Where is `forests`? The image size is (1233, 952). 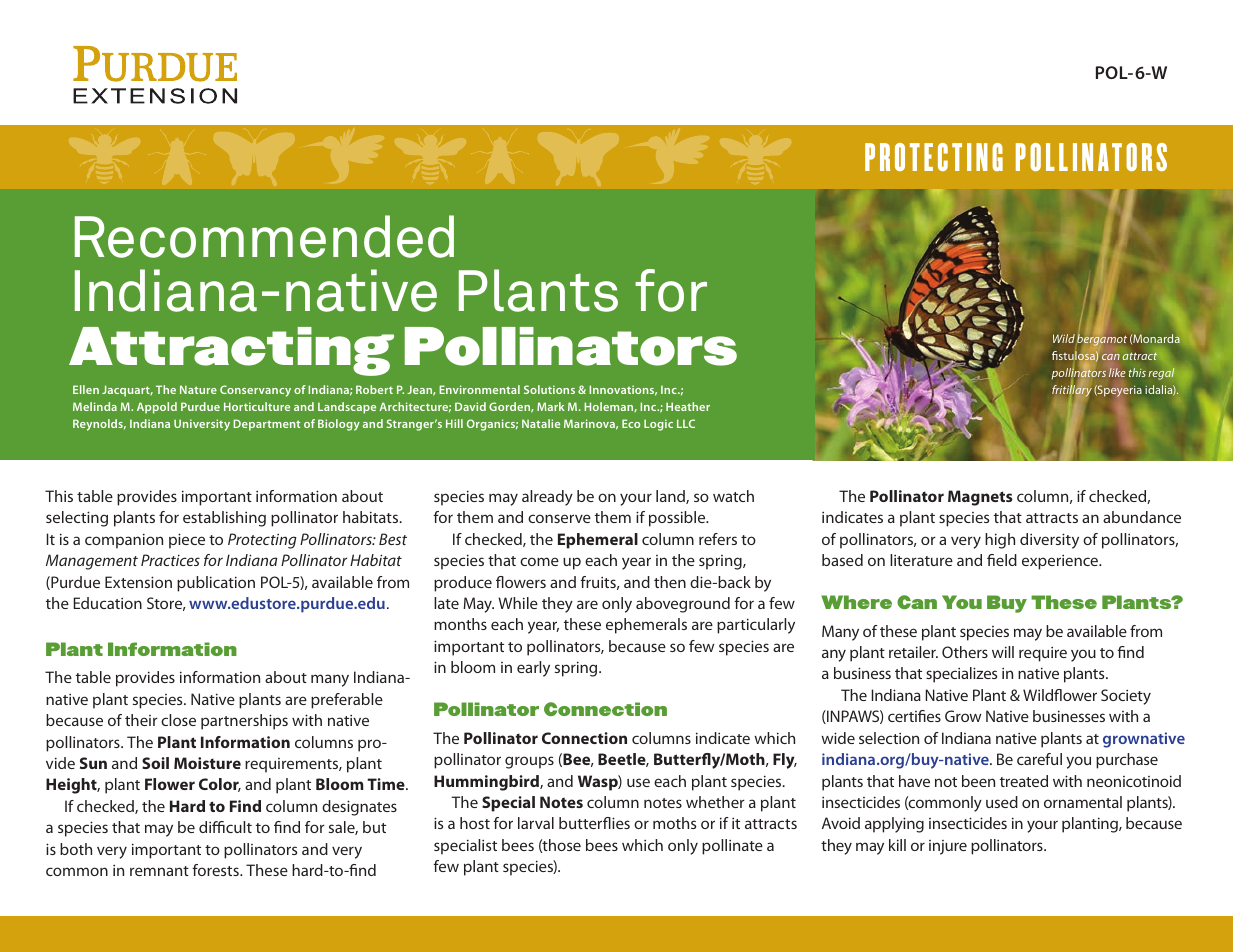
forests is located at coordinates (216, 870).
